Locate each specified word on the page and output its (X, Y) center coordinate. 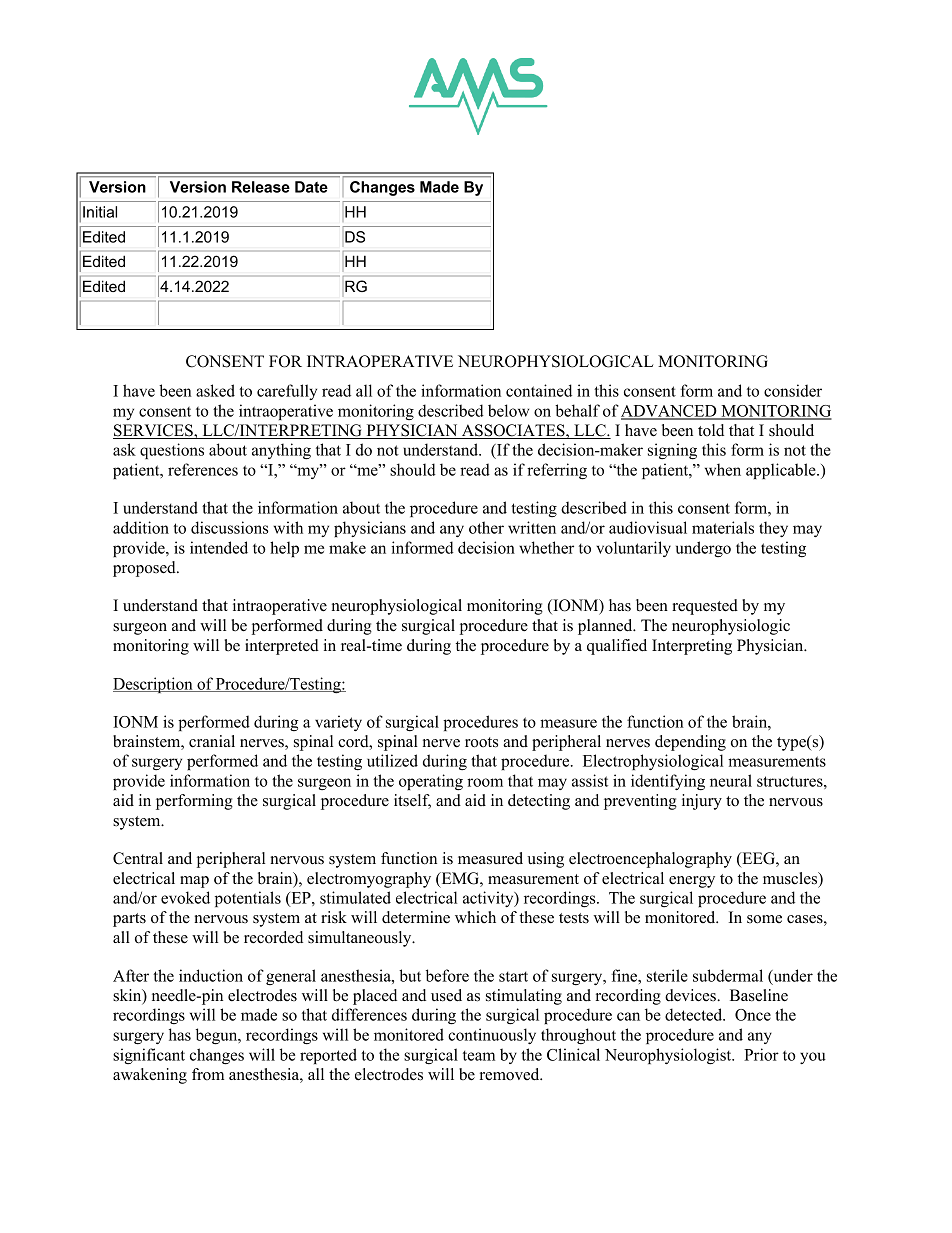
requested (705, 607)
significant (149, 1056)
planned (606, 627)
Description (154, 685)
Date (311, 187)
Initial (100, 212)
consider (793, 390)
